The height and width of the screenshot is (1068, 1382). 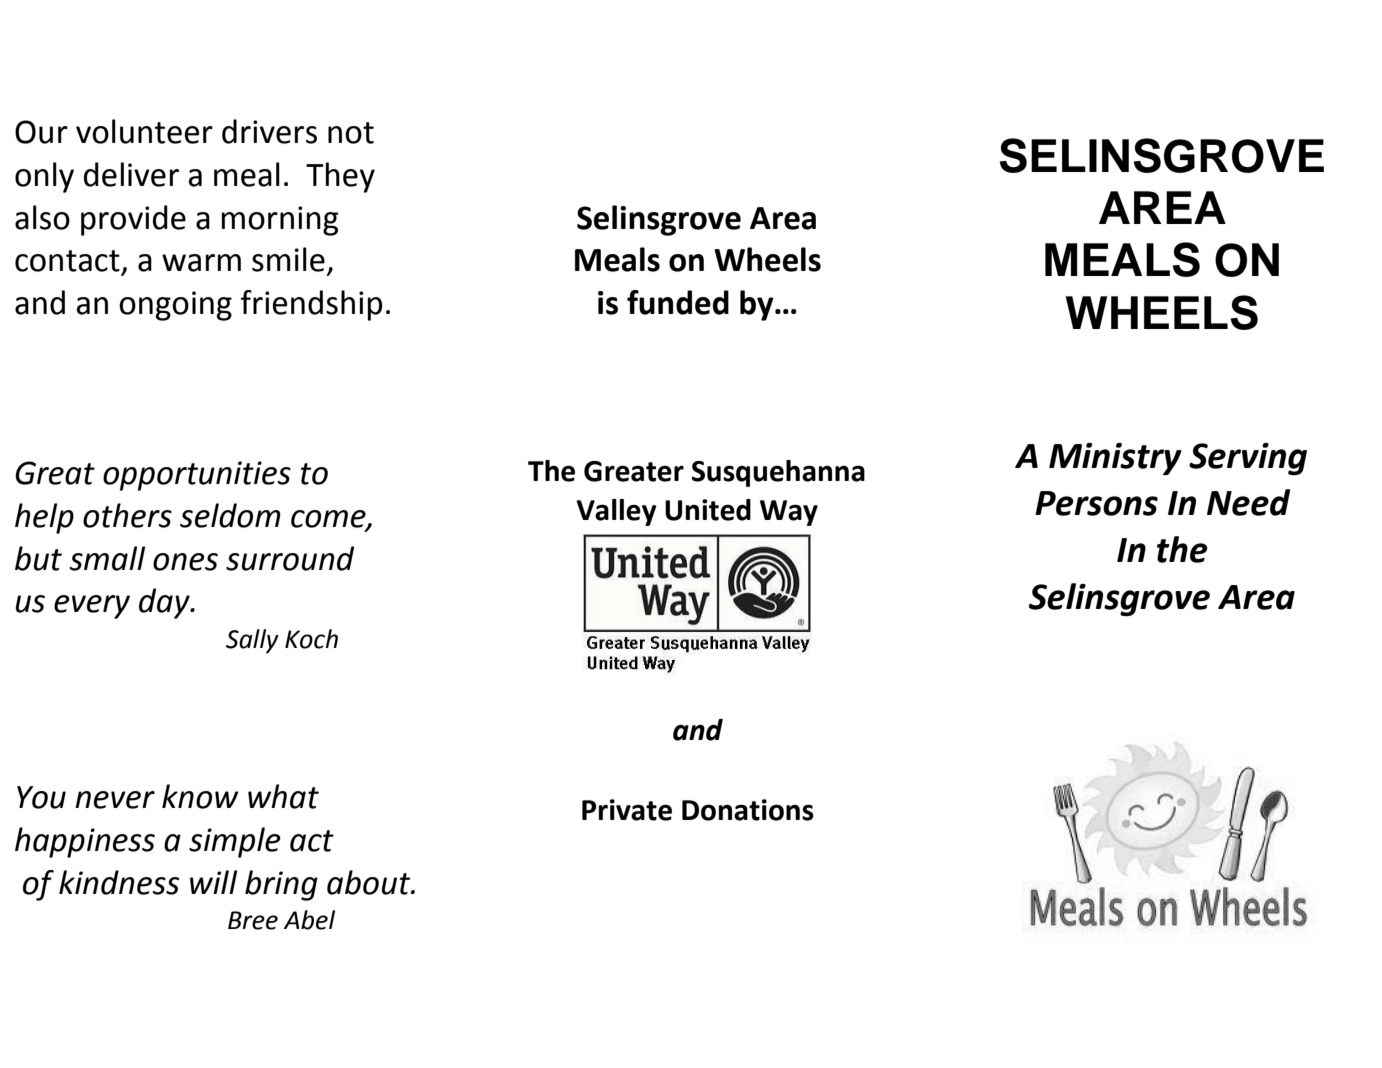 I want to click on Valley, so click(x=616, y=512).
